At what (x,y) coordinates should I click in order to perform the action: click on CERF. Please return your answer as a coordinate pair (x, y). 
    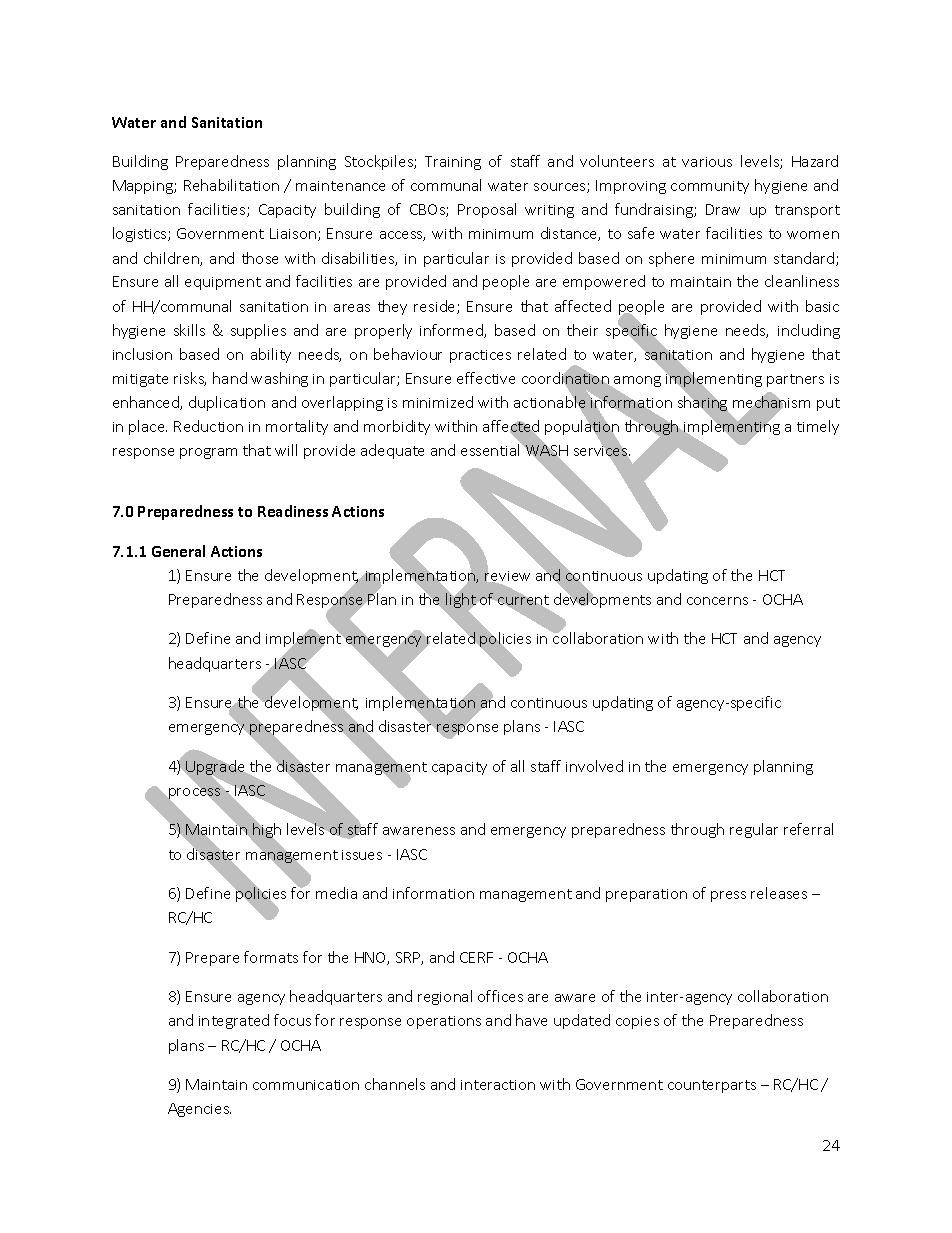
    Looking at the image, I should click on (476, 957).
